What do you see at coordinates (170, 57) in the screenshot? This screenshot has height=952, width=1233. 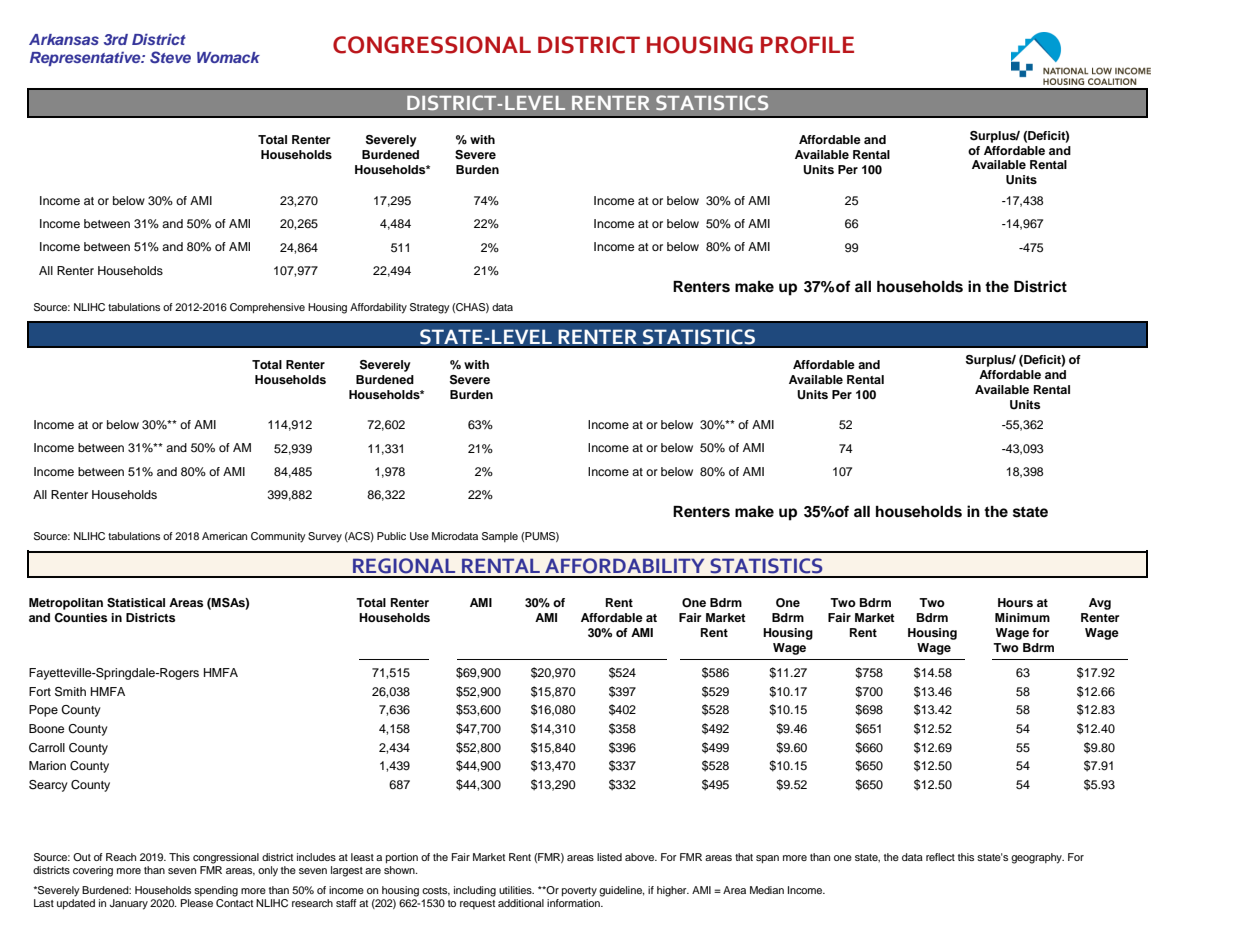 I see `Steve` at bounding box center [170, 57].
